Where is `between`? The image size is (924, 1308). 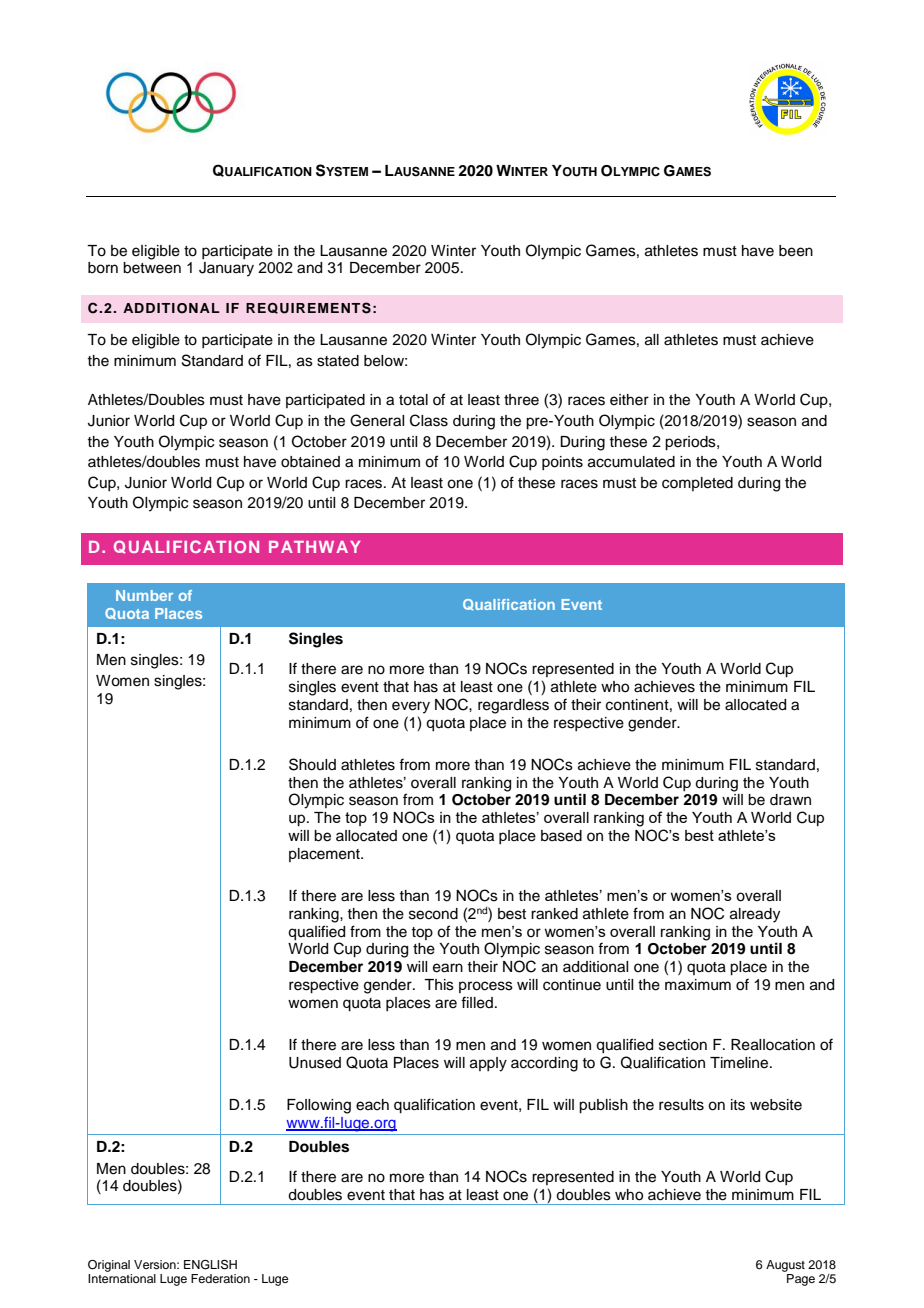
between is located at coordinates (152, 268).
